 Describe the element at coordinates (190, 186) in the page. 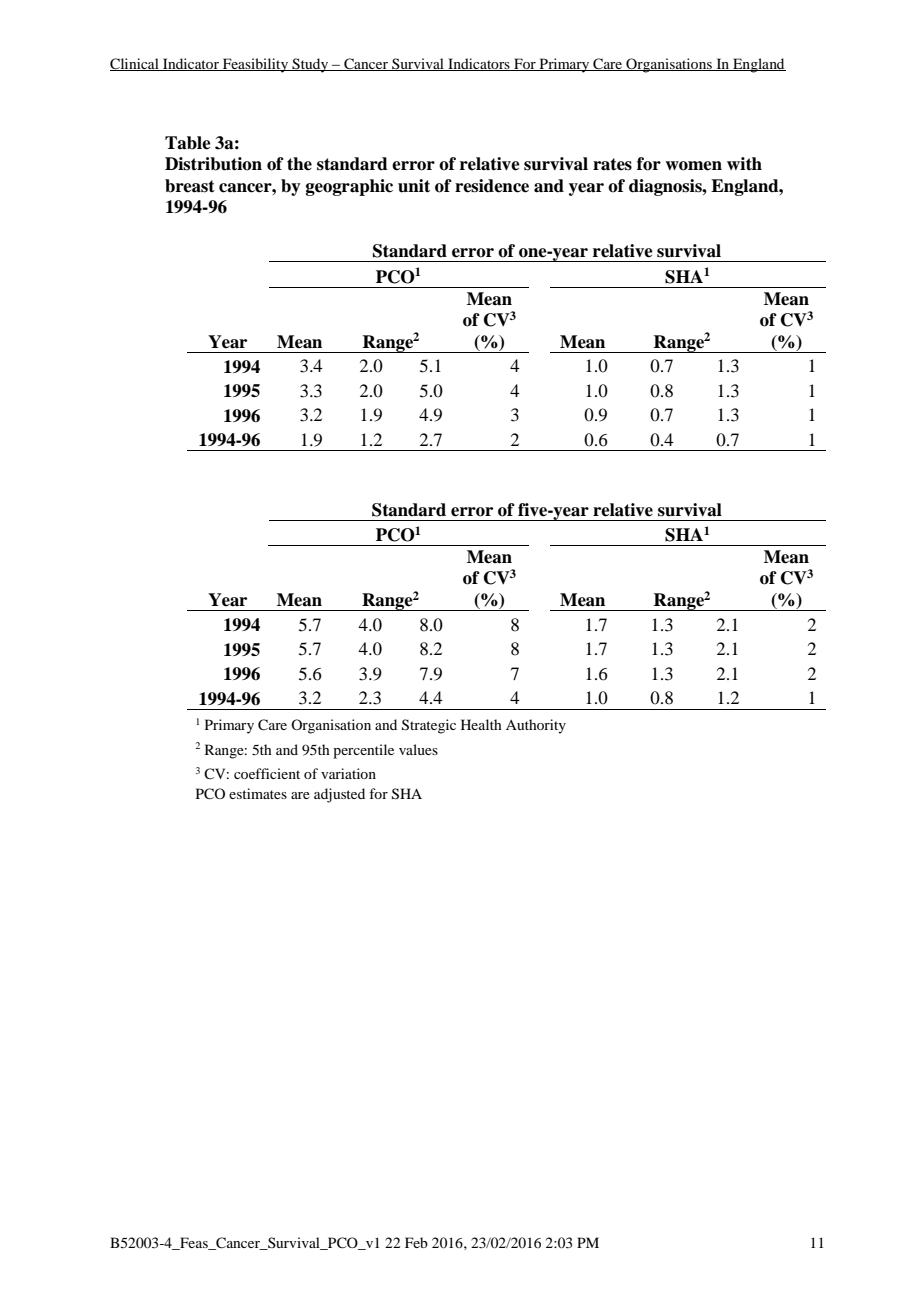

I see `breast` at that location.
